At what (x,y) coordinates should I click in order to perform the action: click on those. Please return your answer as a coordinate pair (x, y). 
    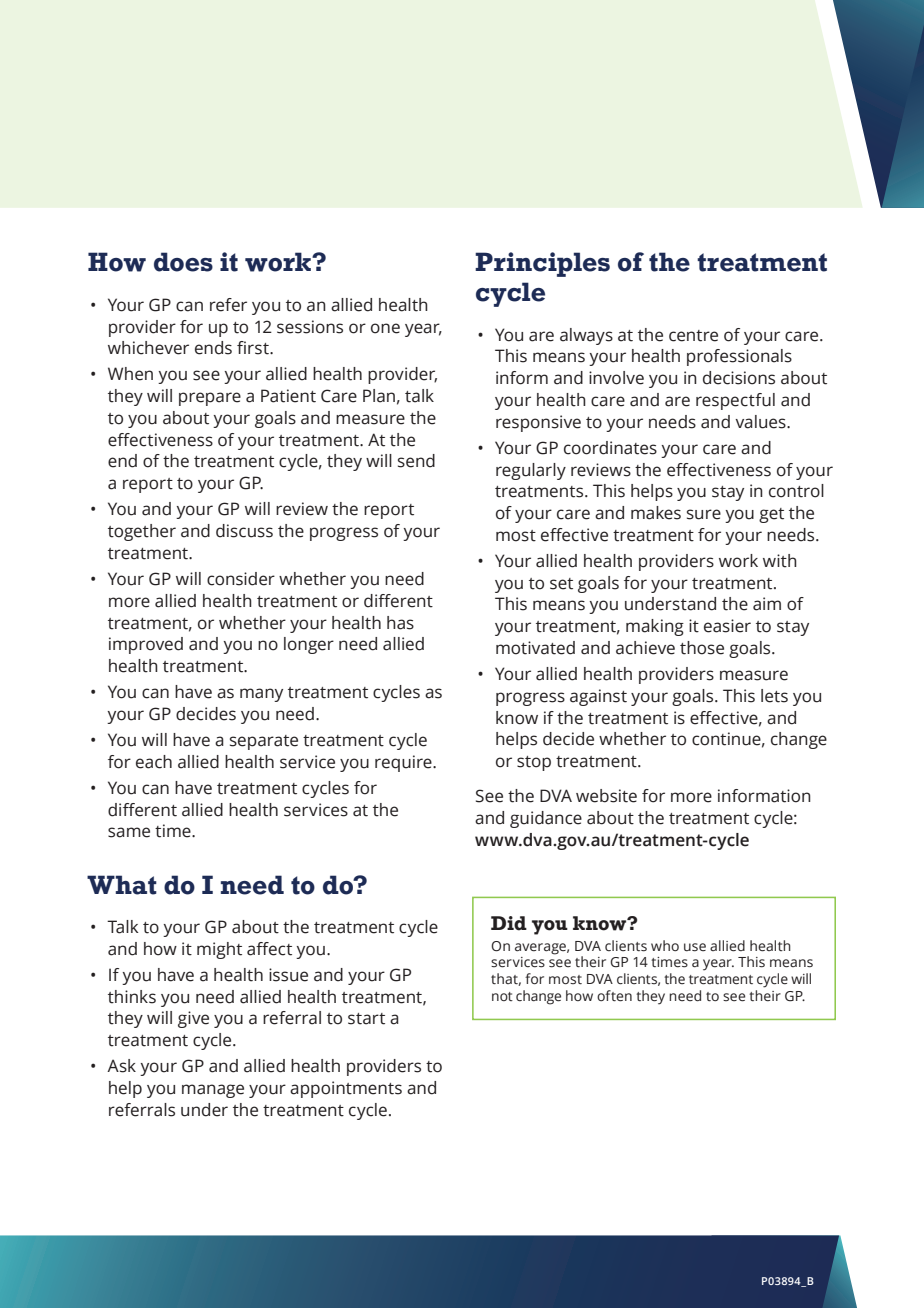
    Looking at the image, I should click on (702, 648).
